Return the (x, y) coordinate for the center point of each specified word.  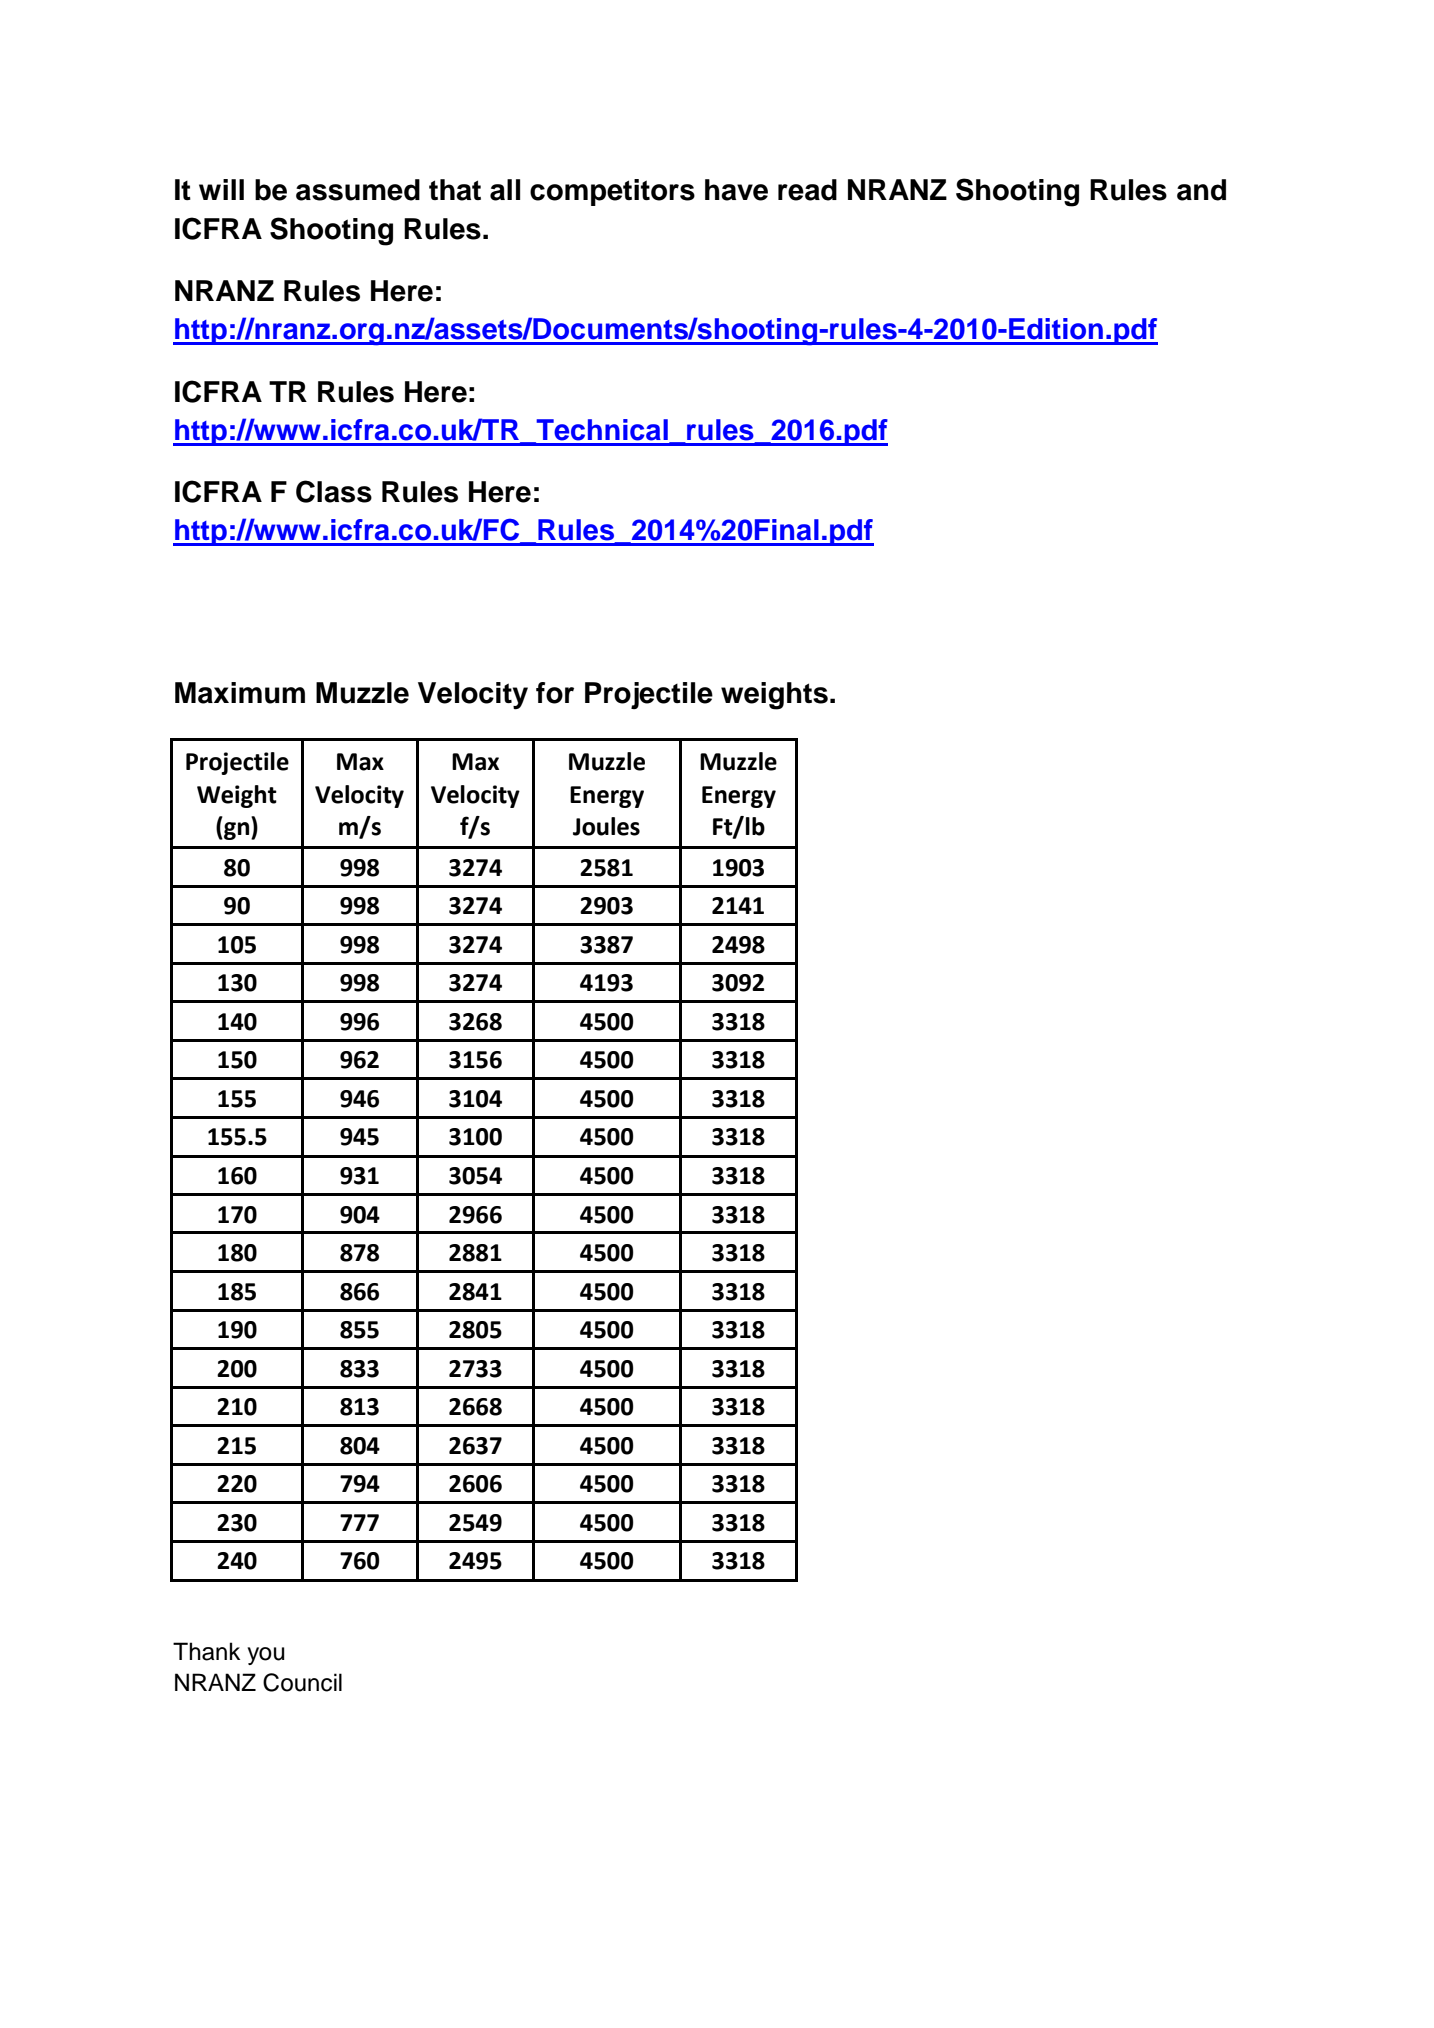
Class (334, 491)
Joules (606, 826)
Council (302, 1682)
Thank (206, 1651)
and (1201, 190)
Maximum (240, 693)
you (265, 1656)
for (555, 693)
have (736, 190)
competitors (612, 192)
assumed (358, 190)
